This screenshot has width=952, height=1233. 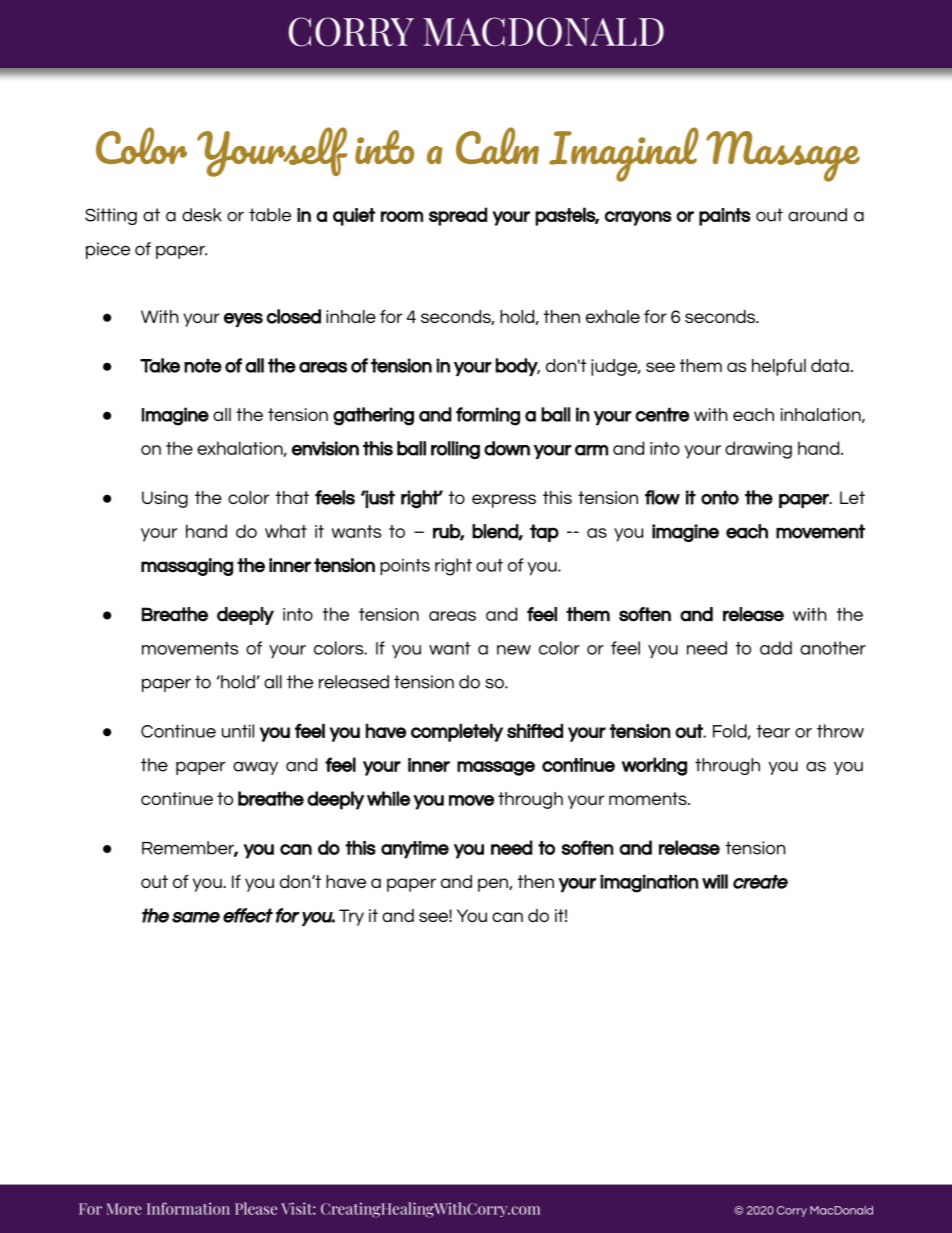 I want to click on Please, so click(x=256, y=1208).
